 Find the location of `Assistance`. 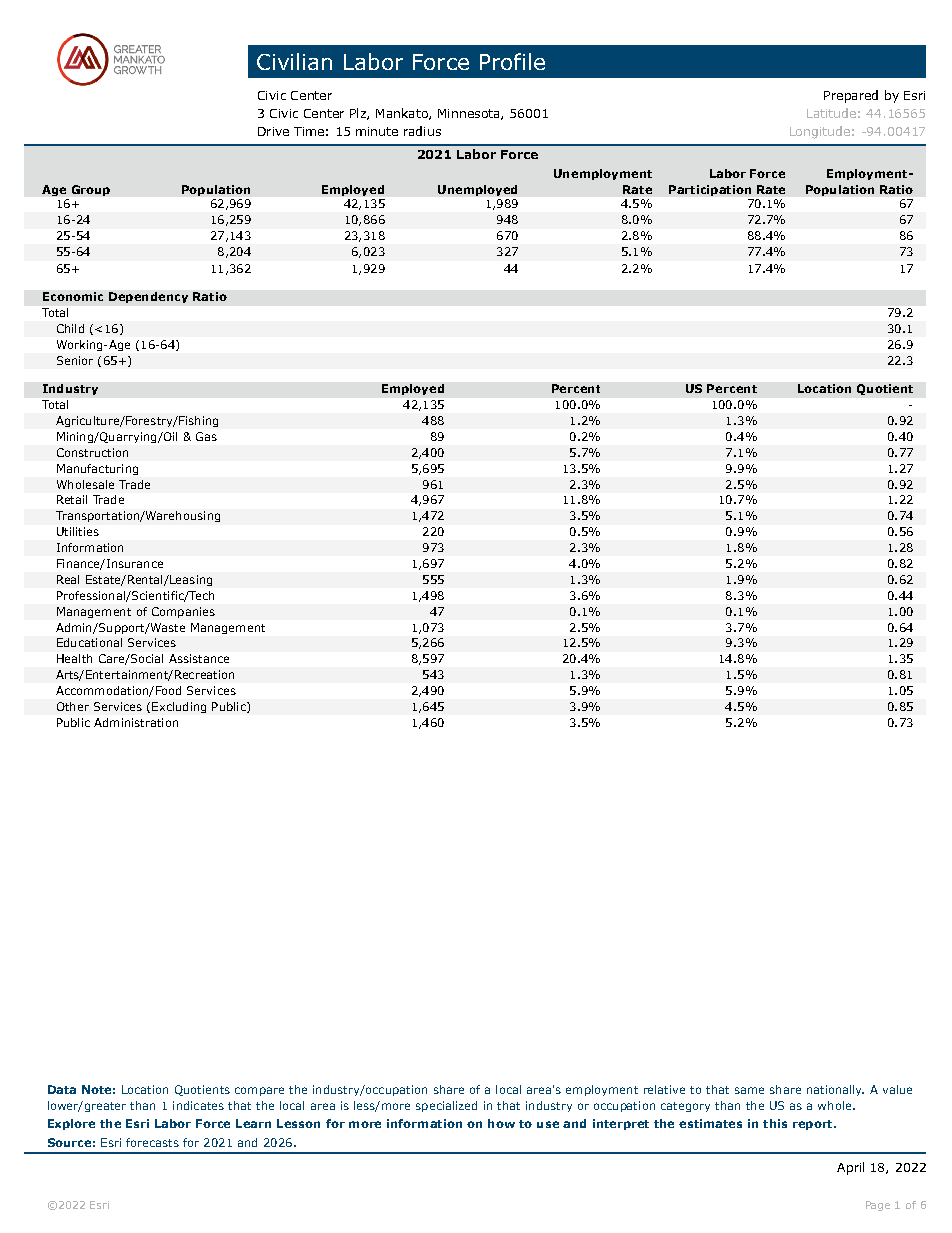

Assistance is located at coordinates (199, 658).
